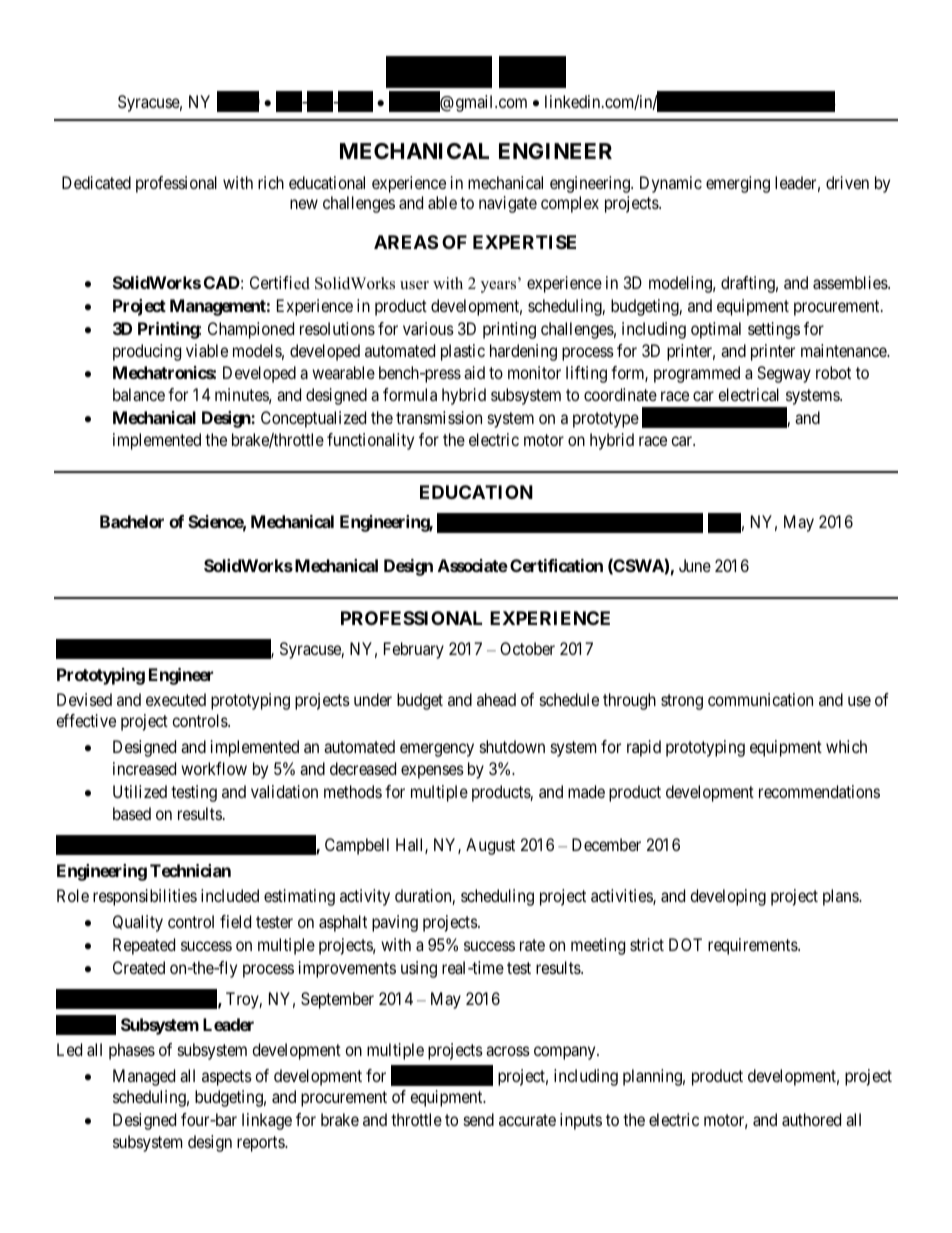 The image size is (952, 1233). Describe the element at coordinates (414, 650) in the image. I see `February` at that location.
